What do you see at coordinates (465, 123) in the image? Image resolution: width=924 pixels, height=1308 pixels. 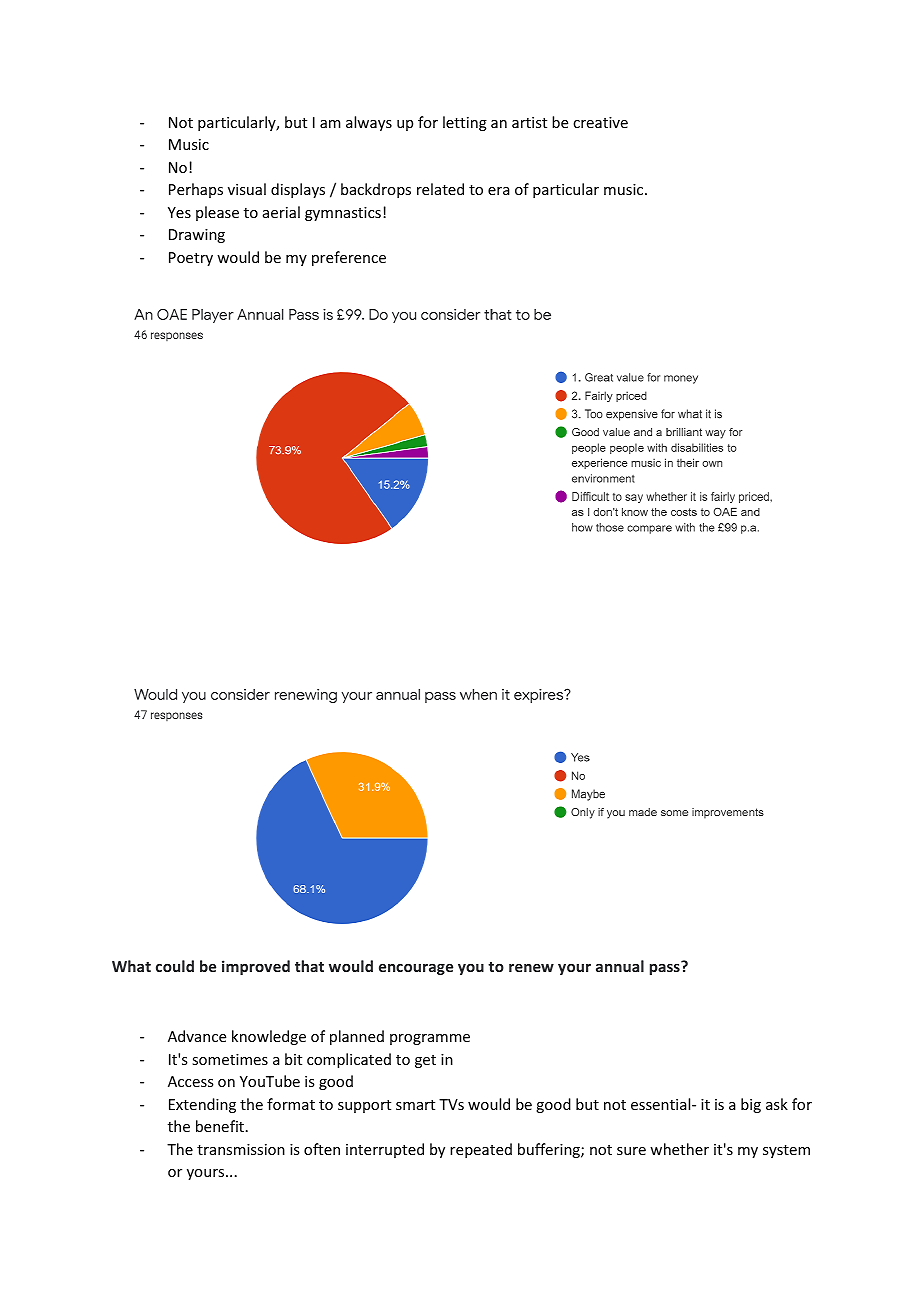 I see `letting` at bounding box center [465, 123].
